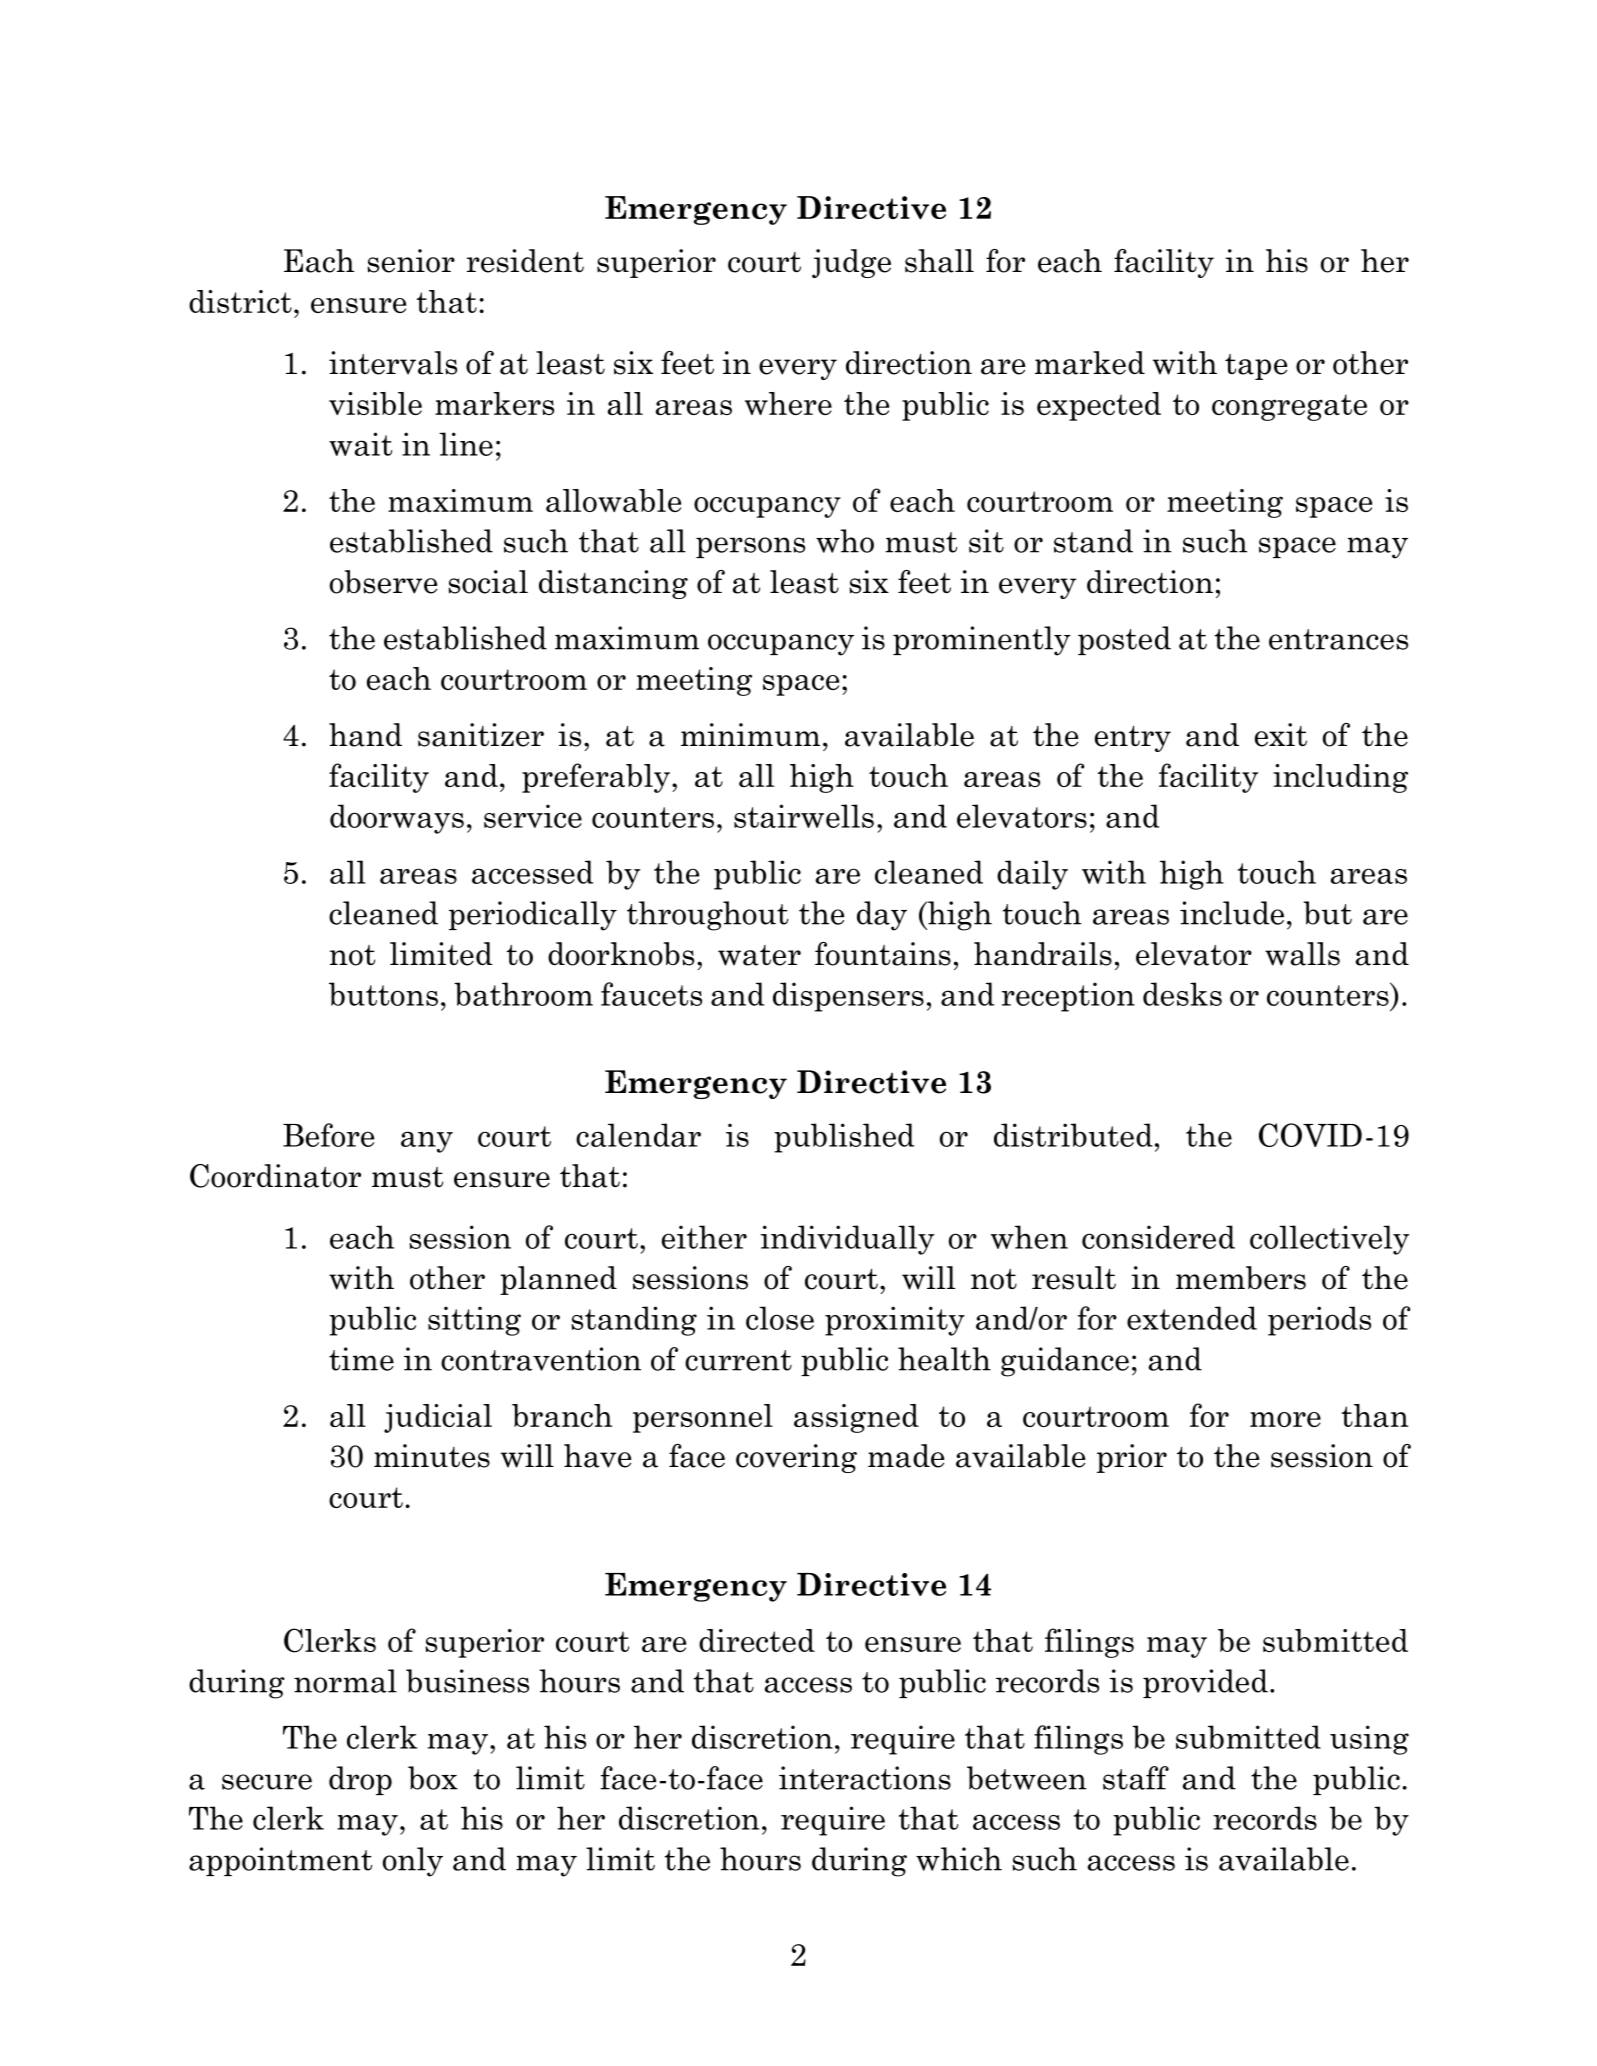 This page has height=2066, width=1597. I want to click on stairwells, so click(804, 816).
